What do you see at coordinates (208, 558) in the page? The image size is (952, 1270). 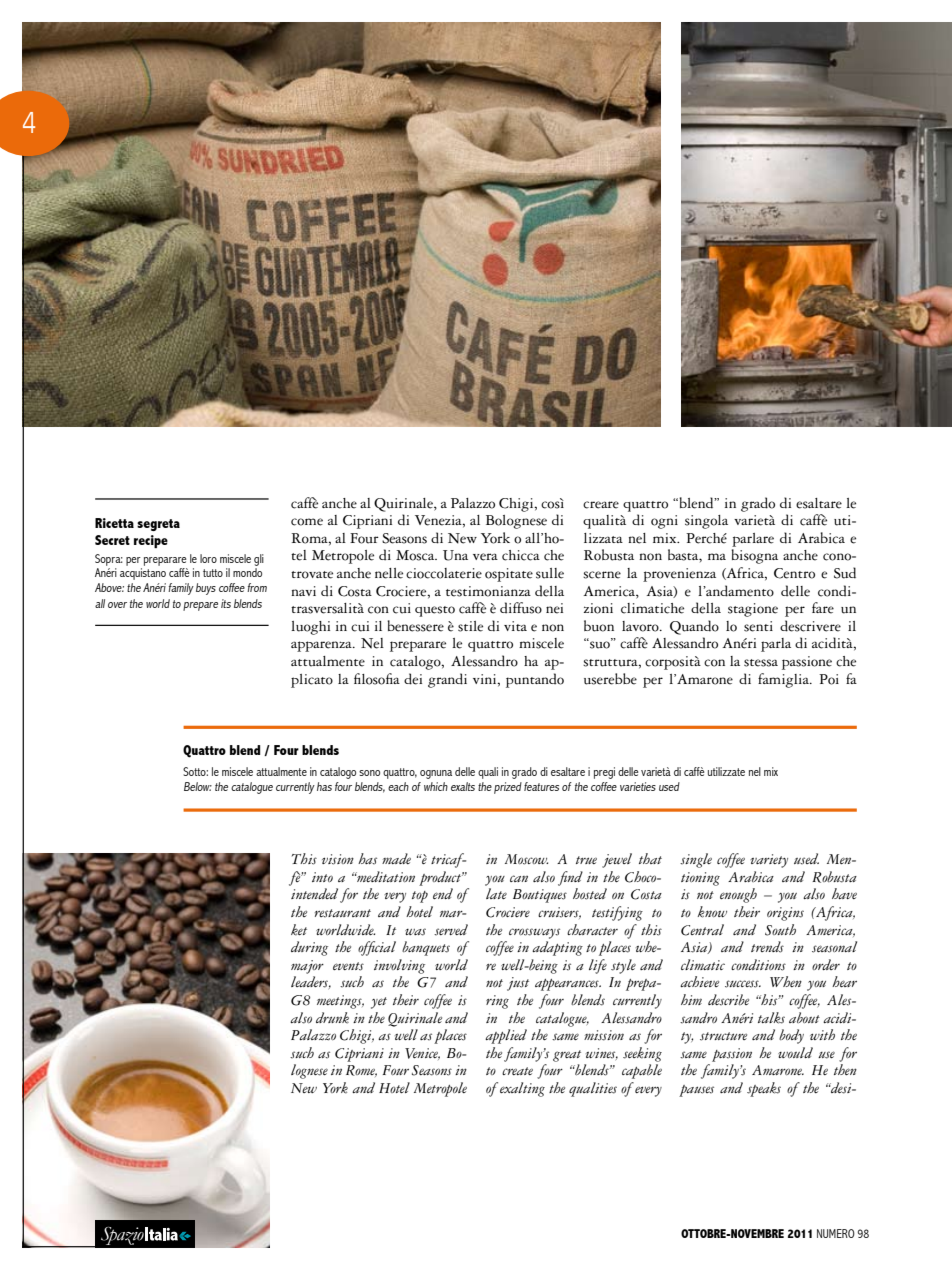 I see `loro` at bounding box center [208, 558].
